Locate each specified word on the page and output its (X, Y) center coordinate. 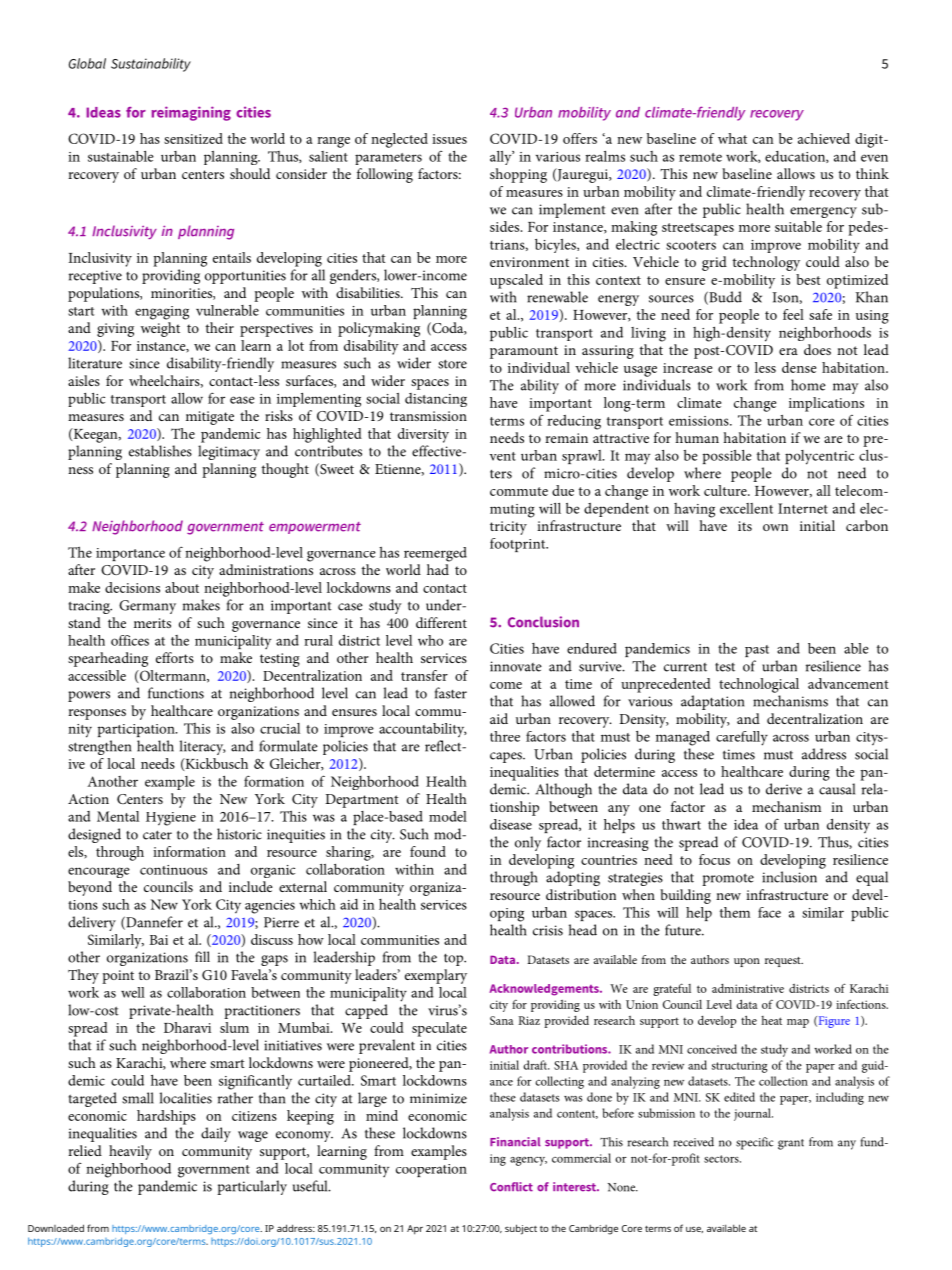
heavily (130, 1152)
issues (449, 139)
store (452, 364)
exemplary (436, 976)
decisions (132, 587)
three (505, 736)
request (784, 962)
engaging (162, 313)
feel (793, 314)
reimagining (191, 113)
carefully (742, 738)
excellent (746, 508)
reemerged (435, 554)
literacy (202, 747)
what (732, 138)
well (133, 992)
